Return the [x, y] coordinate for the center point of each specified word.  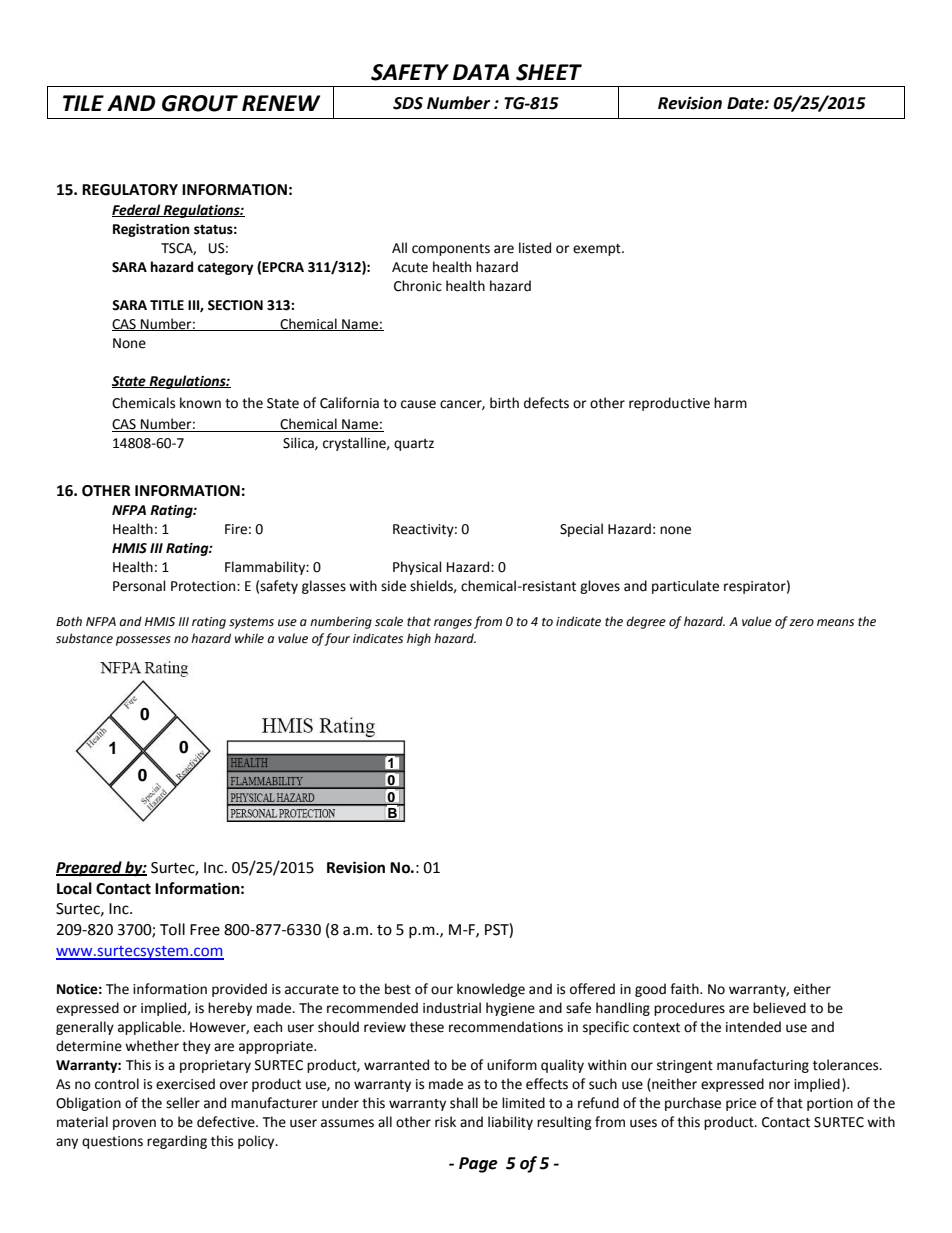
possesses [143, 641]
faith [685, 989]
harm [730, 403]
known [200, 403]
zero [801, 623]
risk [445, 1122]
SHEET [549, 72]
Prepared [90, 869]
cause [418, 404]
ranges [453, 624]
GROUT [200, 103]
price [741, 1104]
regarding [177, 1142]
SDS [408, 103]
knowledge [491, 990]
